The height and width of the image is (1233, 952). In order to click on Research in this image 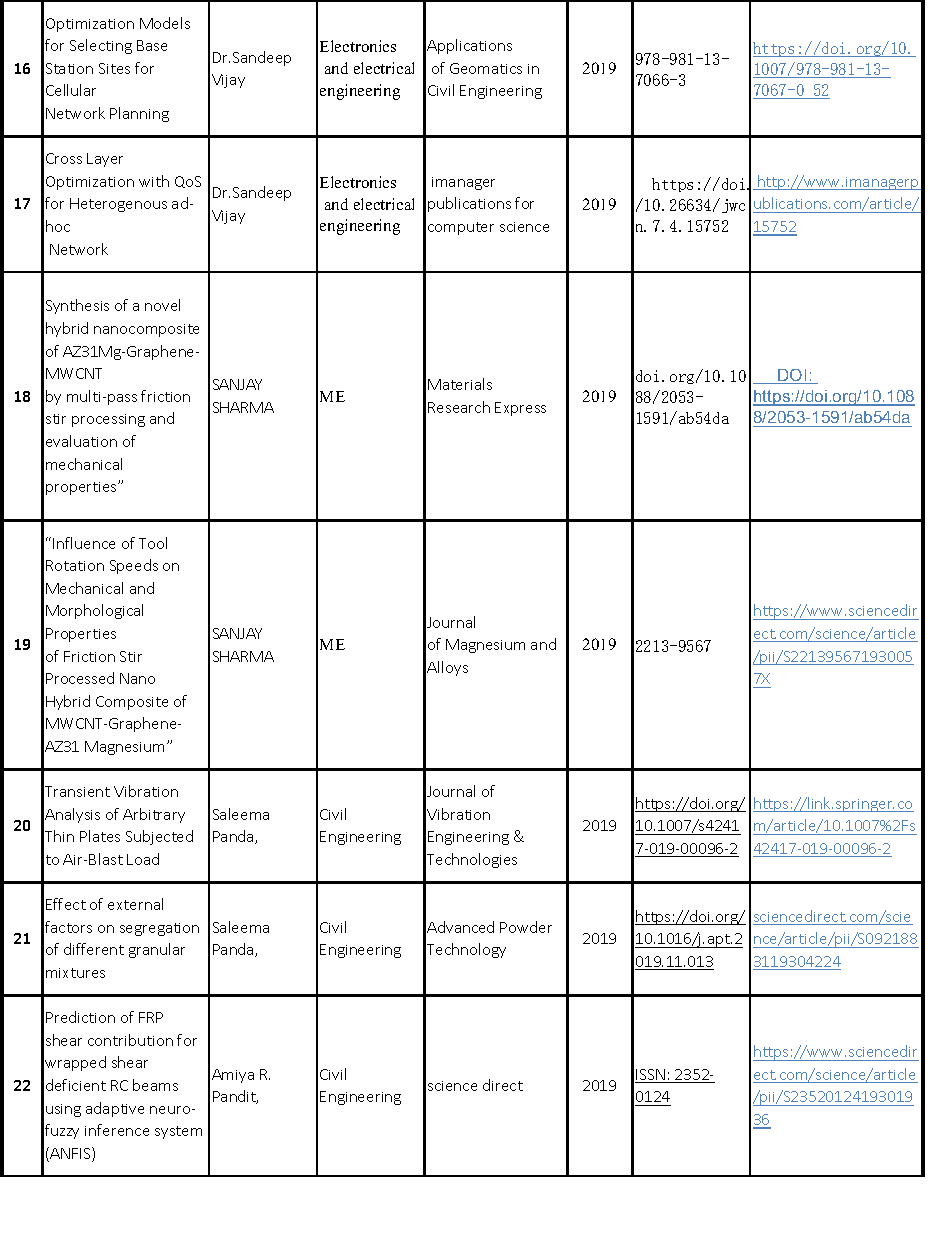, I will do `click(459, 407)`.
